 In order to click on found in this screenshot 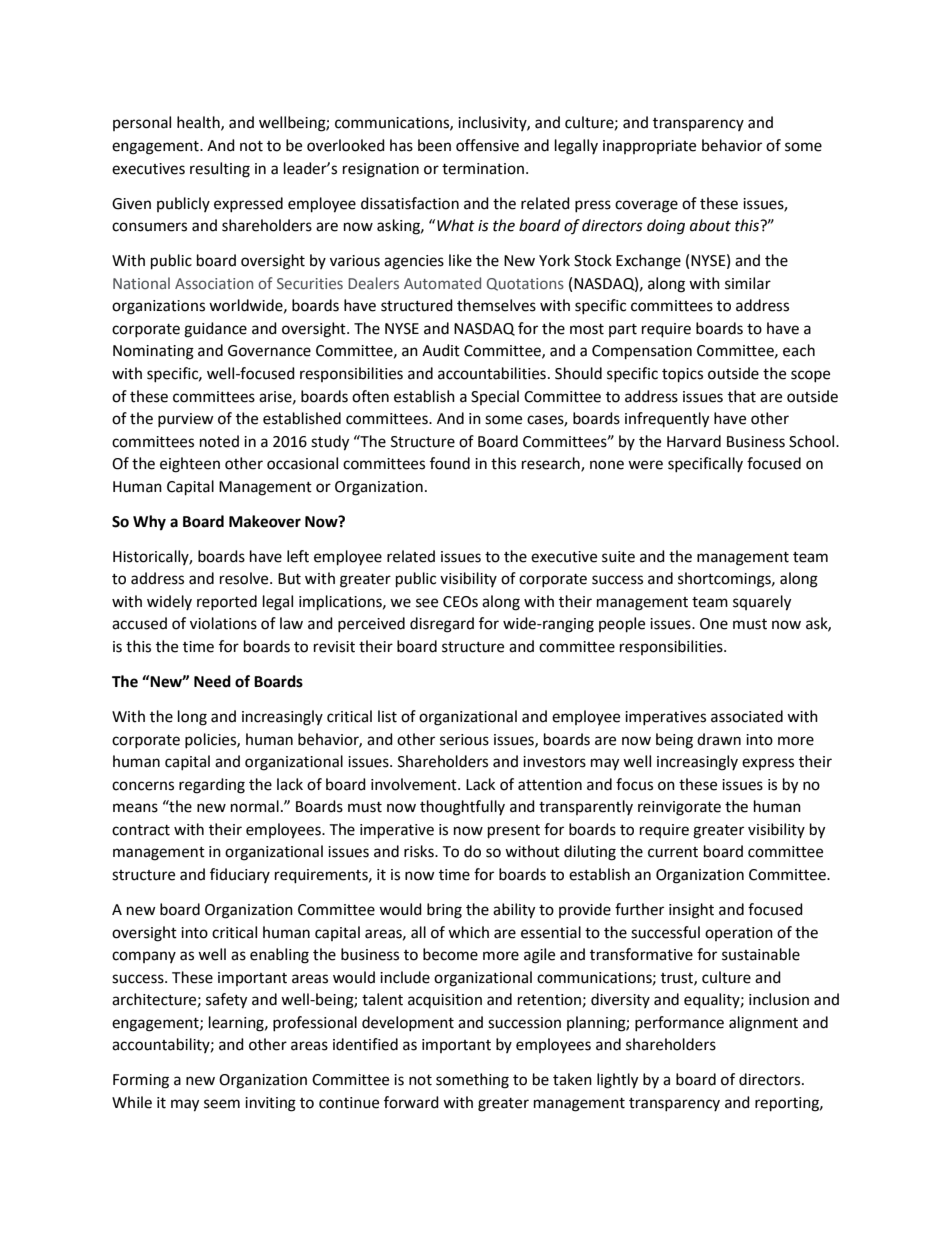, I will do `click(450, 463)`.
